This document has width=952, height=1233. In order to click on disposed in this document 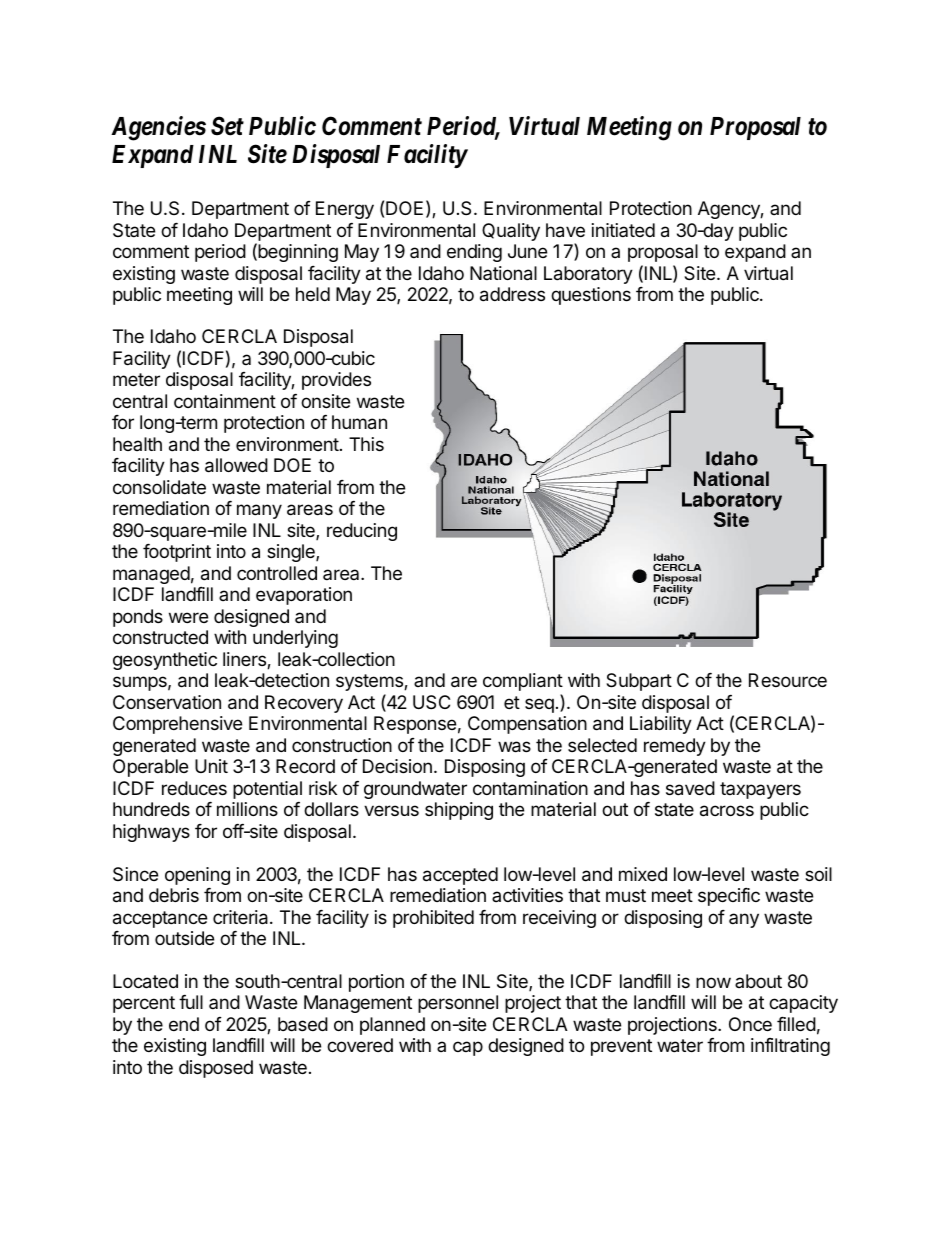, I will do `click(216, 1069)`.
